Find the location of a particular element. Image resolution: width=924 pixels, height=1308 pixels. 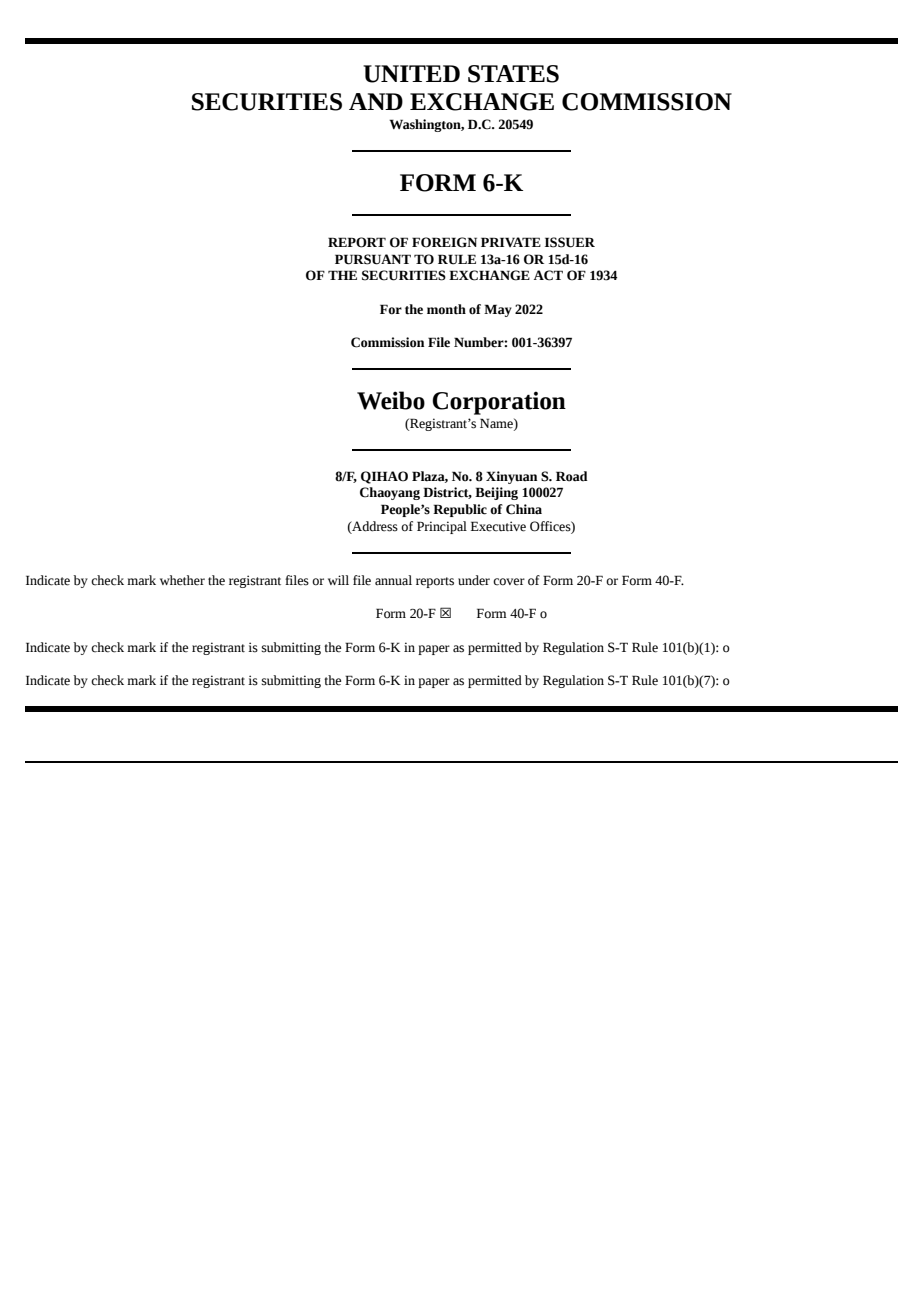

month is located at coordinates (446, 309).
